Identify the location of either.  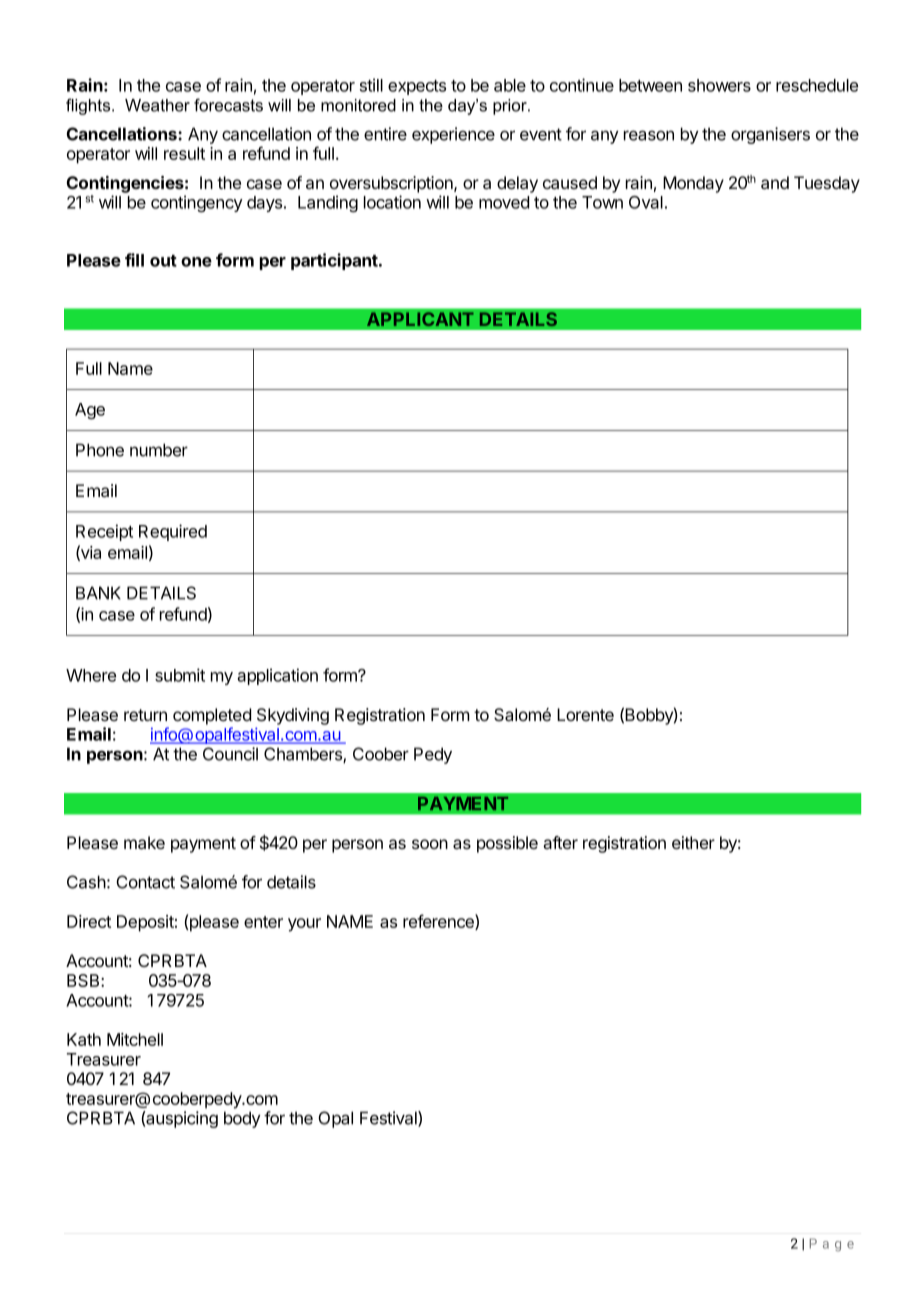
(693, 842).
